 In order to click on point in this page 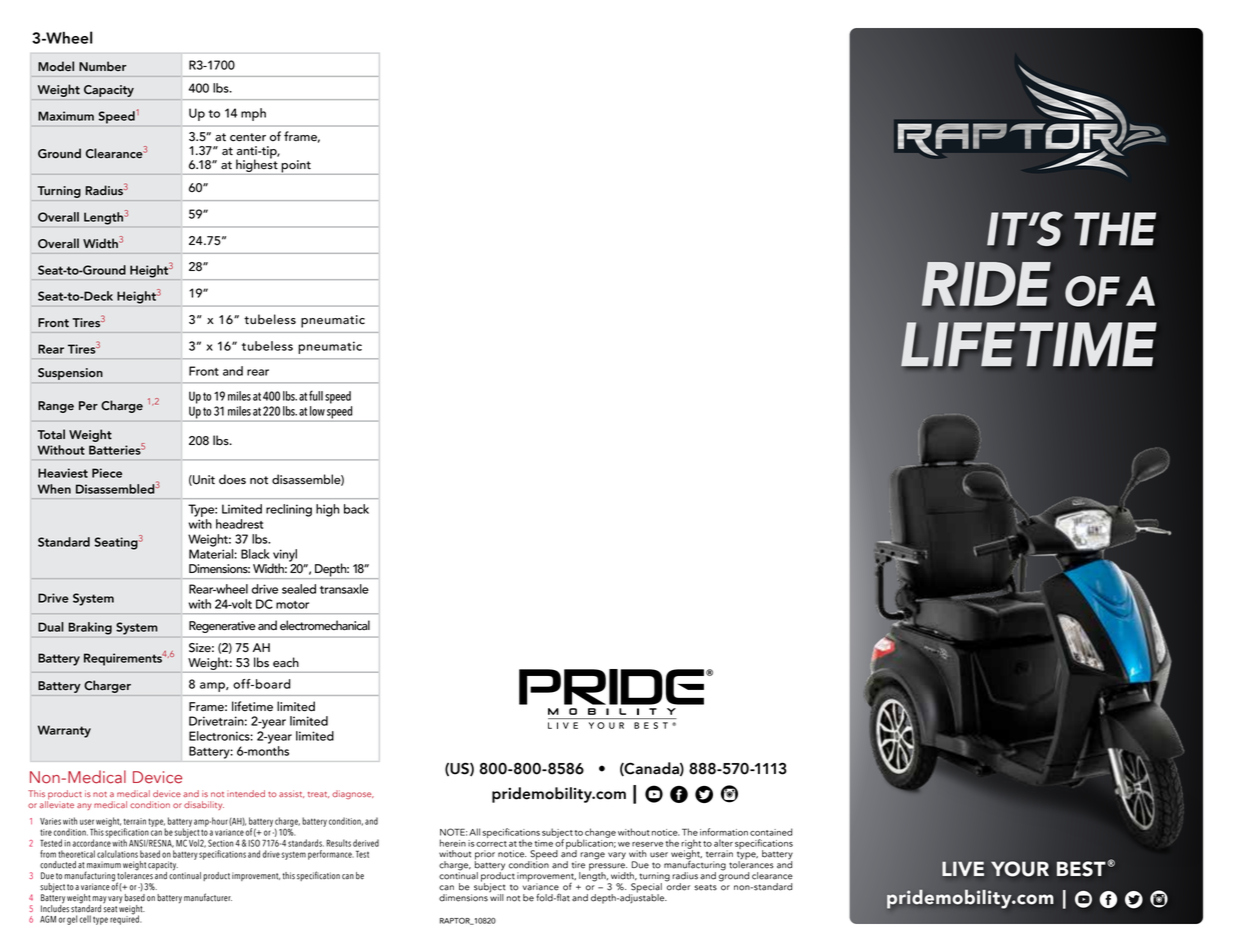, I will do `click(296, 167)`.
